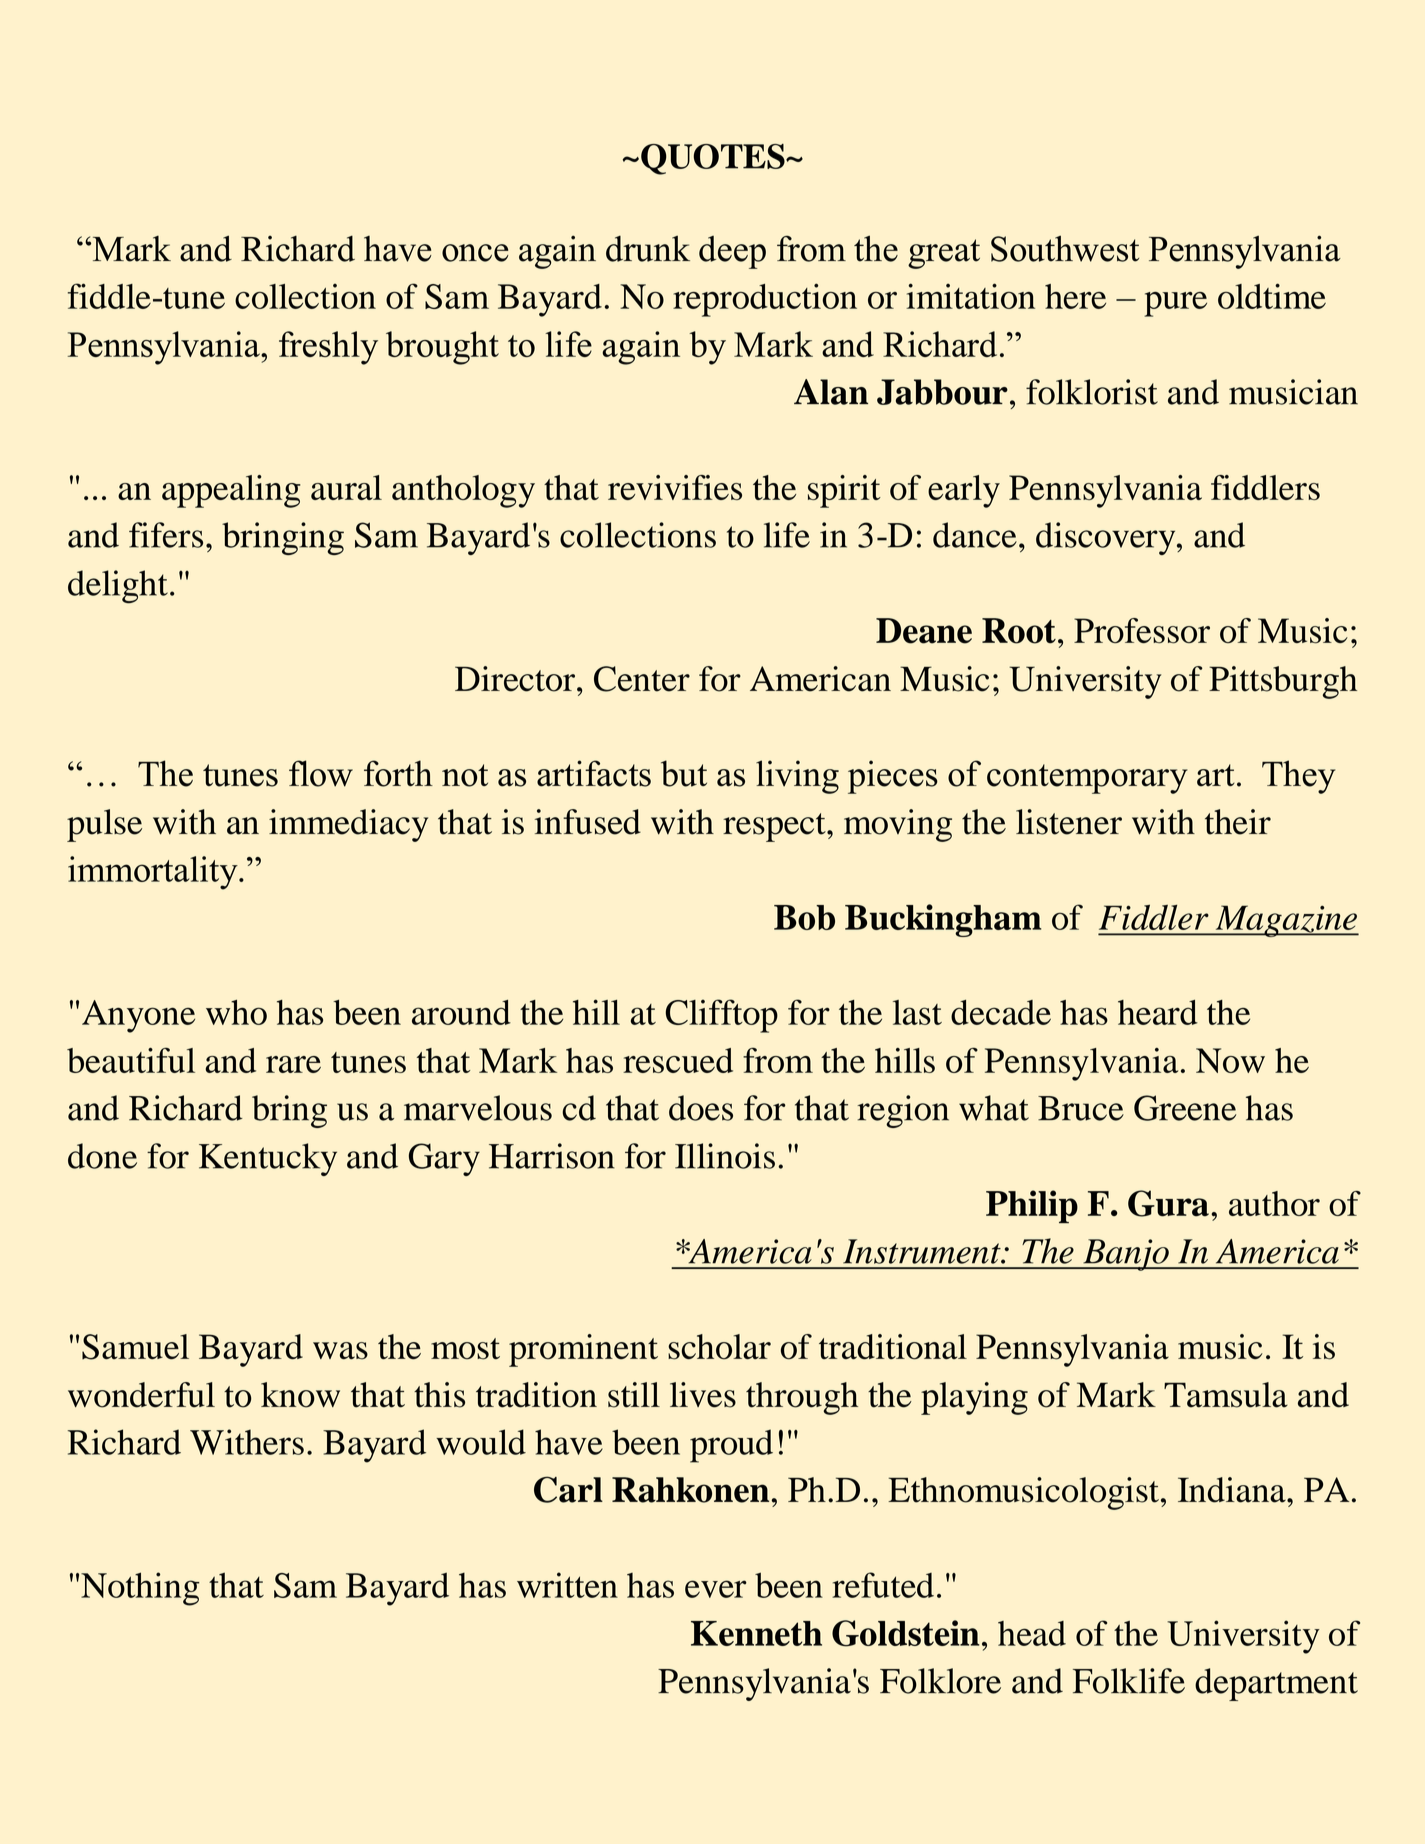  I want to click on Kenneth, so click(756, 1633).
